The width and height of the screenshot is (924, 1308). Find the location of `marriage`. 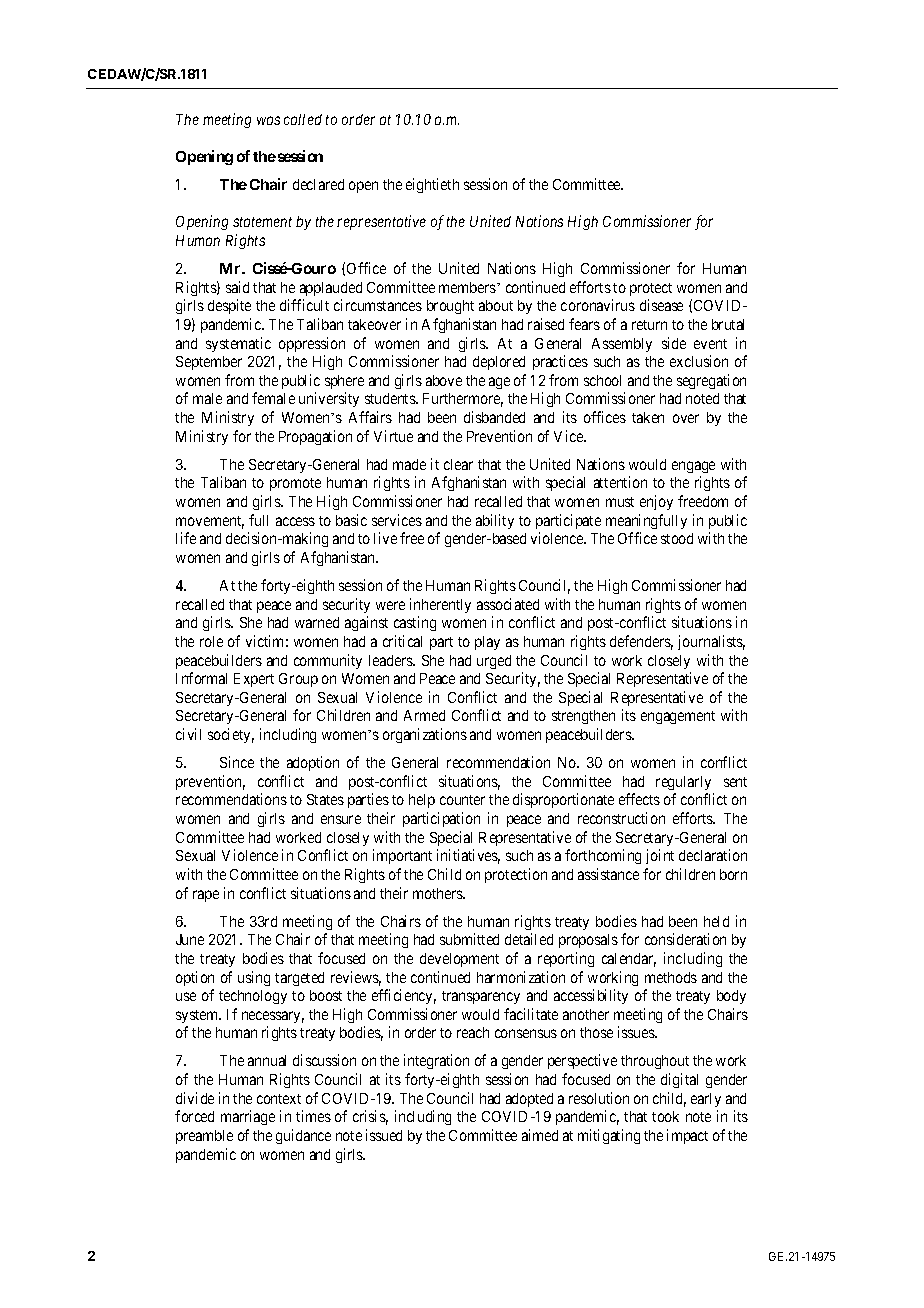

marriage is located at coordinates (248, 1117).
